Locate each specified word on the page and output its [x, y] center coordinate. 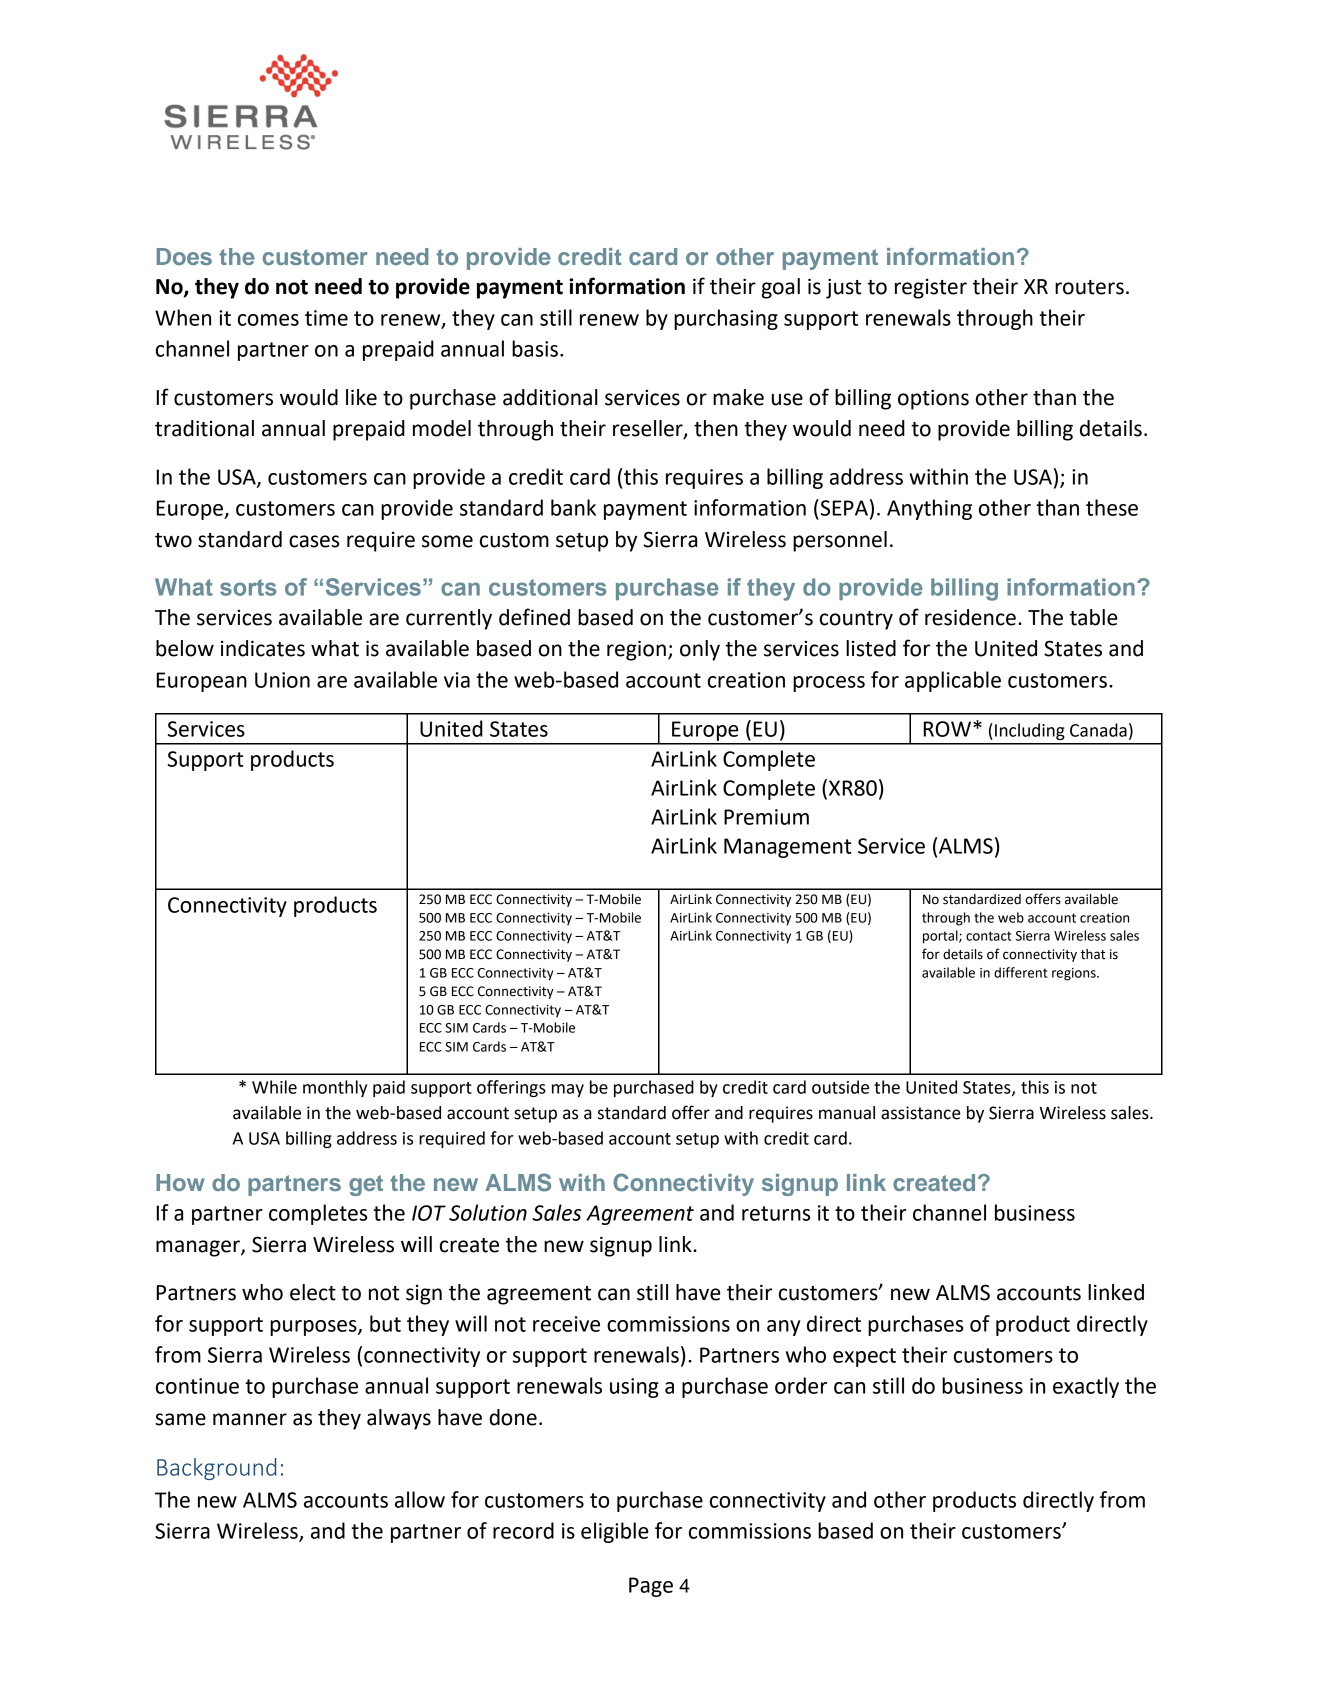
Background [216, 1469]
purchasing [726, 319]
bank [573, 507]
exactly [1086, 1387]
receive [566, 1324]
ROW [947, 729]
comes [268, 320]
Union [282, 680]
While [274, 1087]
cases [314, 541]
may [568, 1090]
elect [313, 1292]
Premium [766, 817]
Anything [929, 509]
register [931, 289]
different [1020, 972]
